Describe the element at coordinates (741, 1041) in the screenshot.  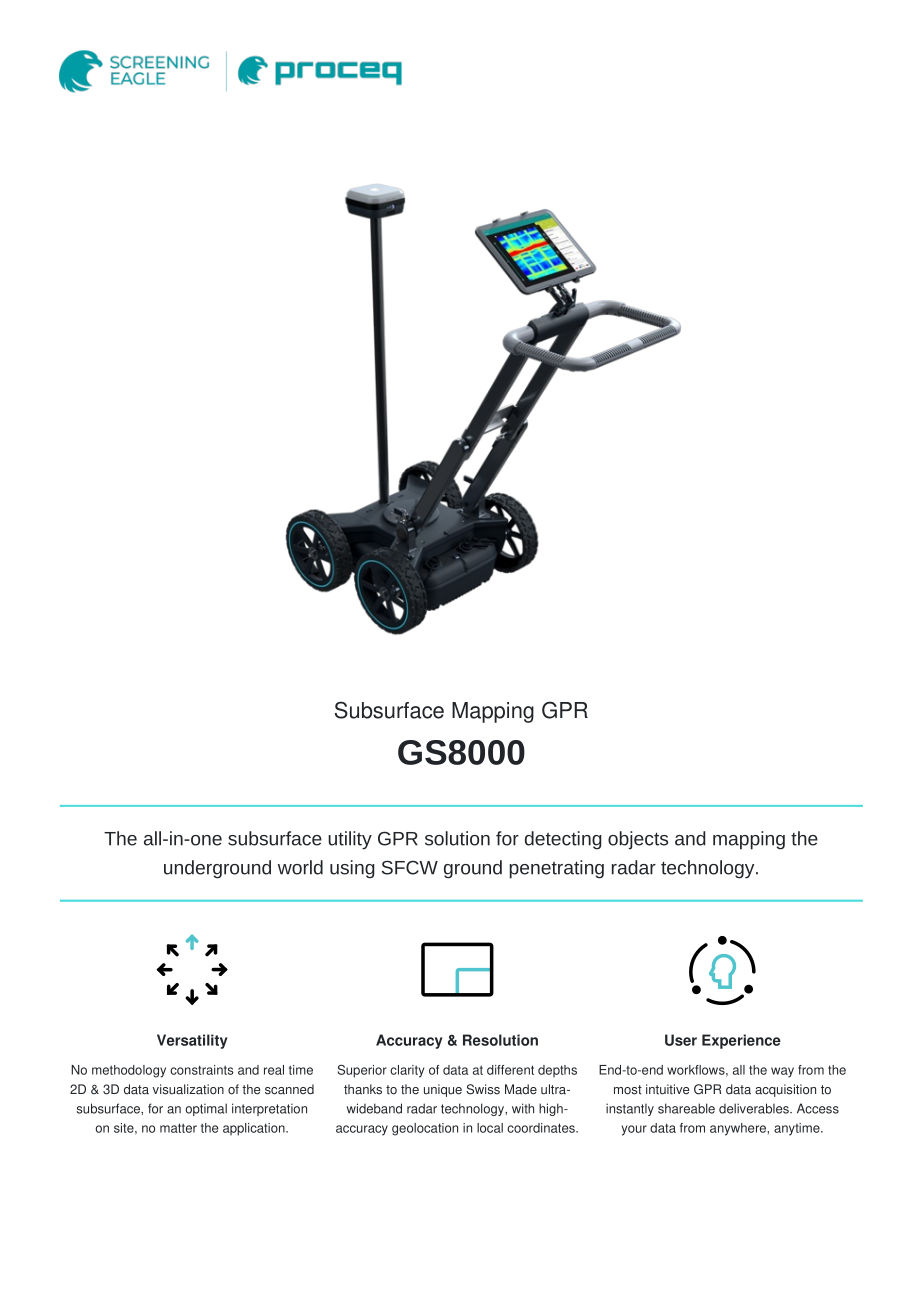
I see `Experience` at that location.
